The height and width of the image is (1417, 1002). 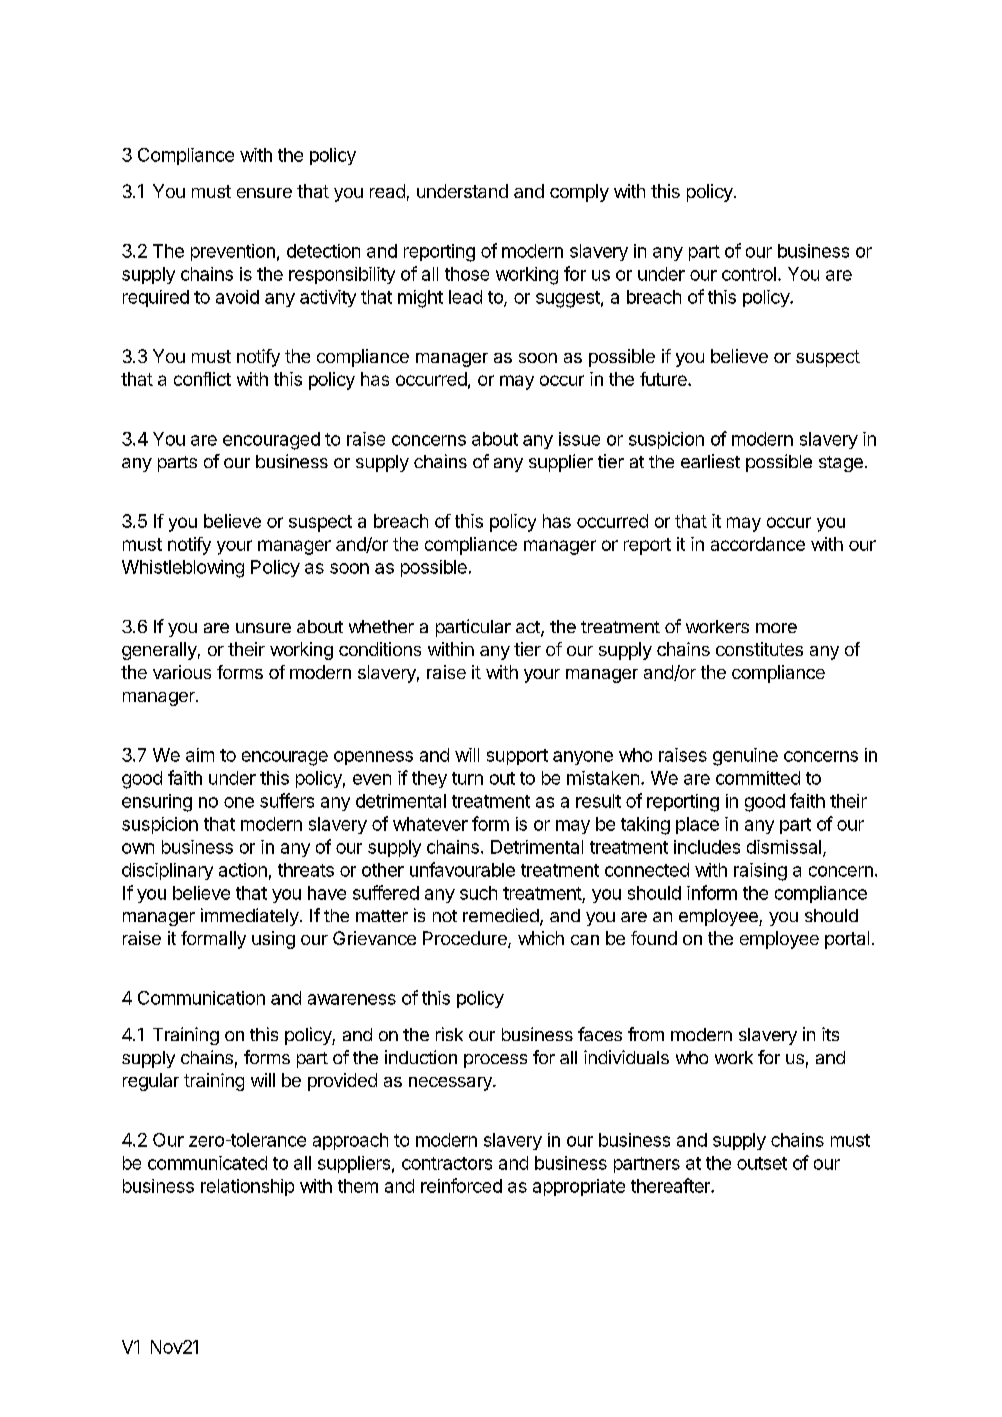 I want to click on control, so click(x=749, y=274).
